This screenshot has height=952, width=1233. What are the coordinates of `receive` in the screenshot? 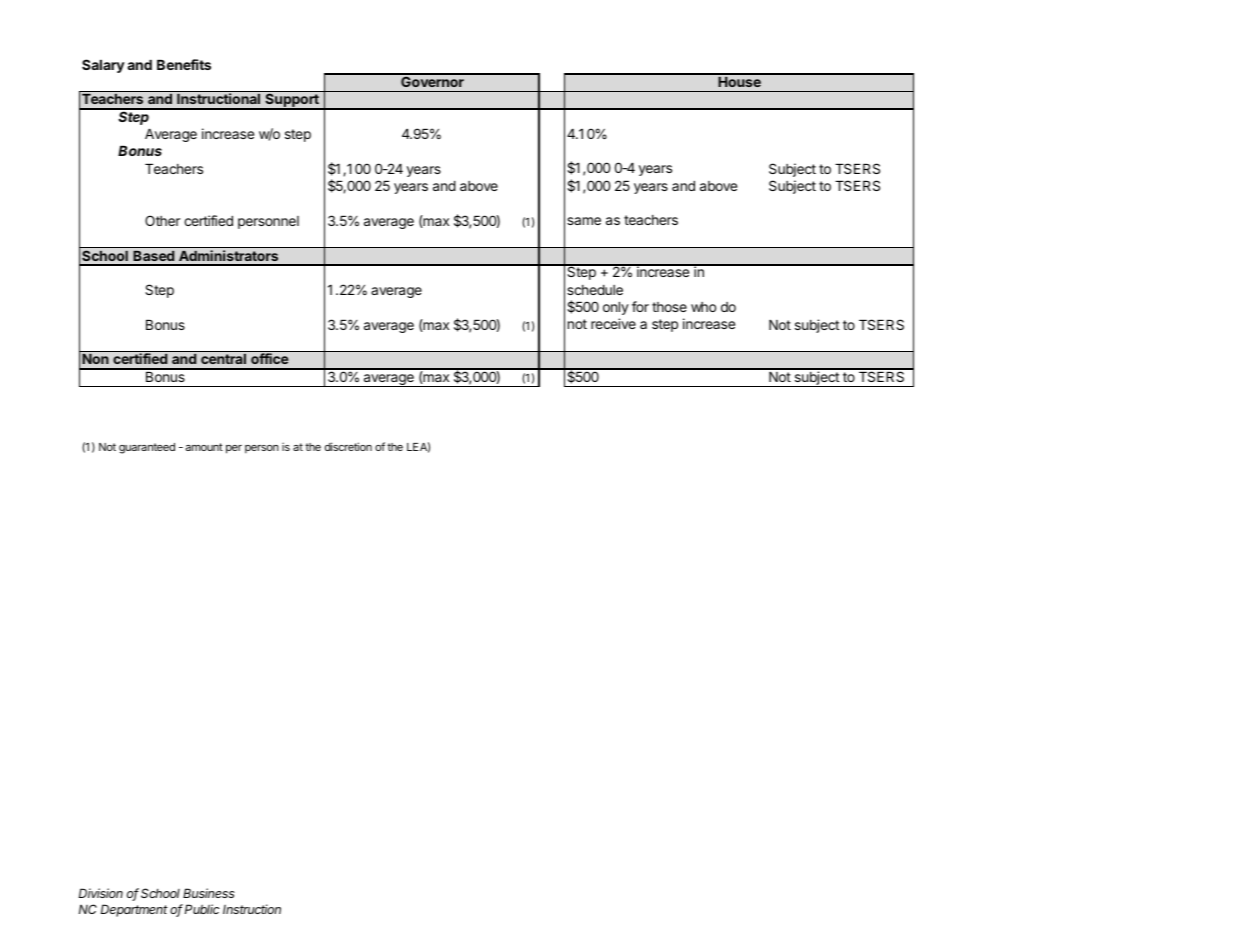 It's located at (613, 323).
